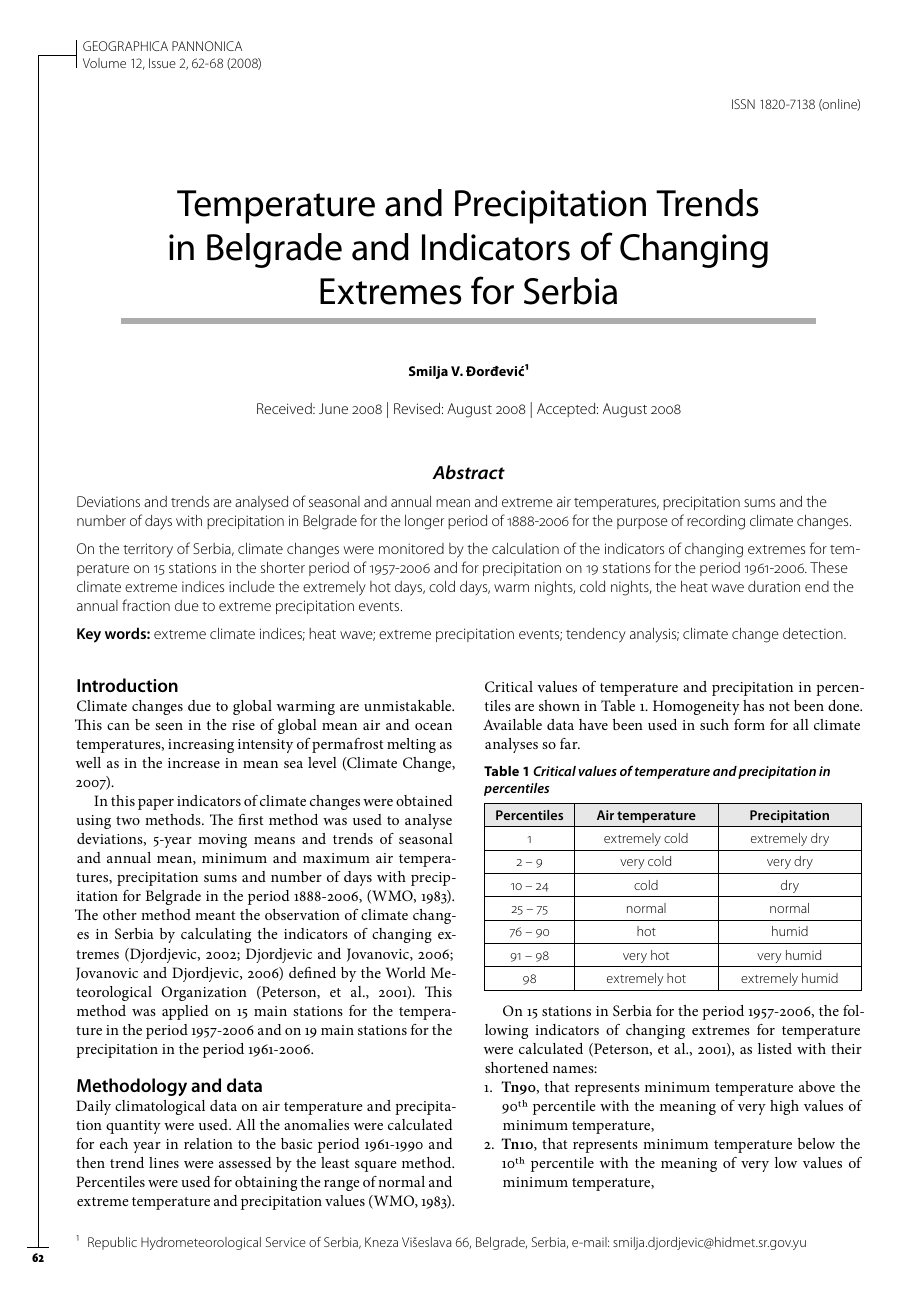 Image resolution: width=924 pixels, height=1310 pixels. Describe the element at coordinates (164, 1162) in the screenshot. I see `lines` at that location.
